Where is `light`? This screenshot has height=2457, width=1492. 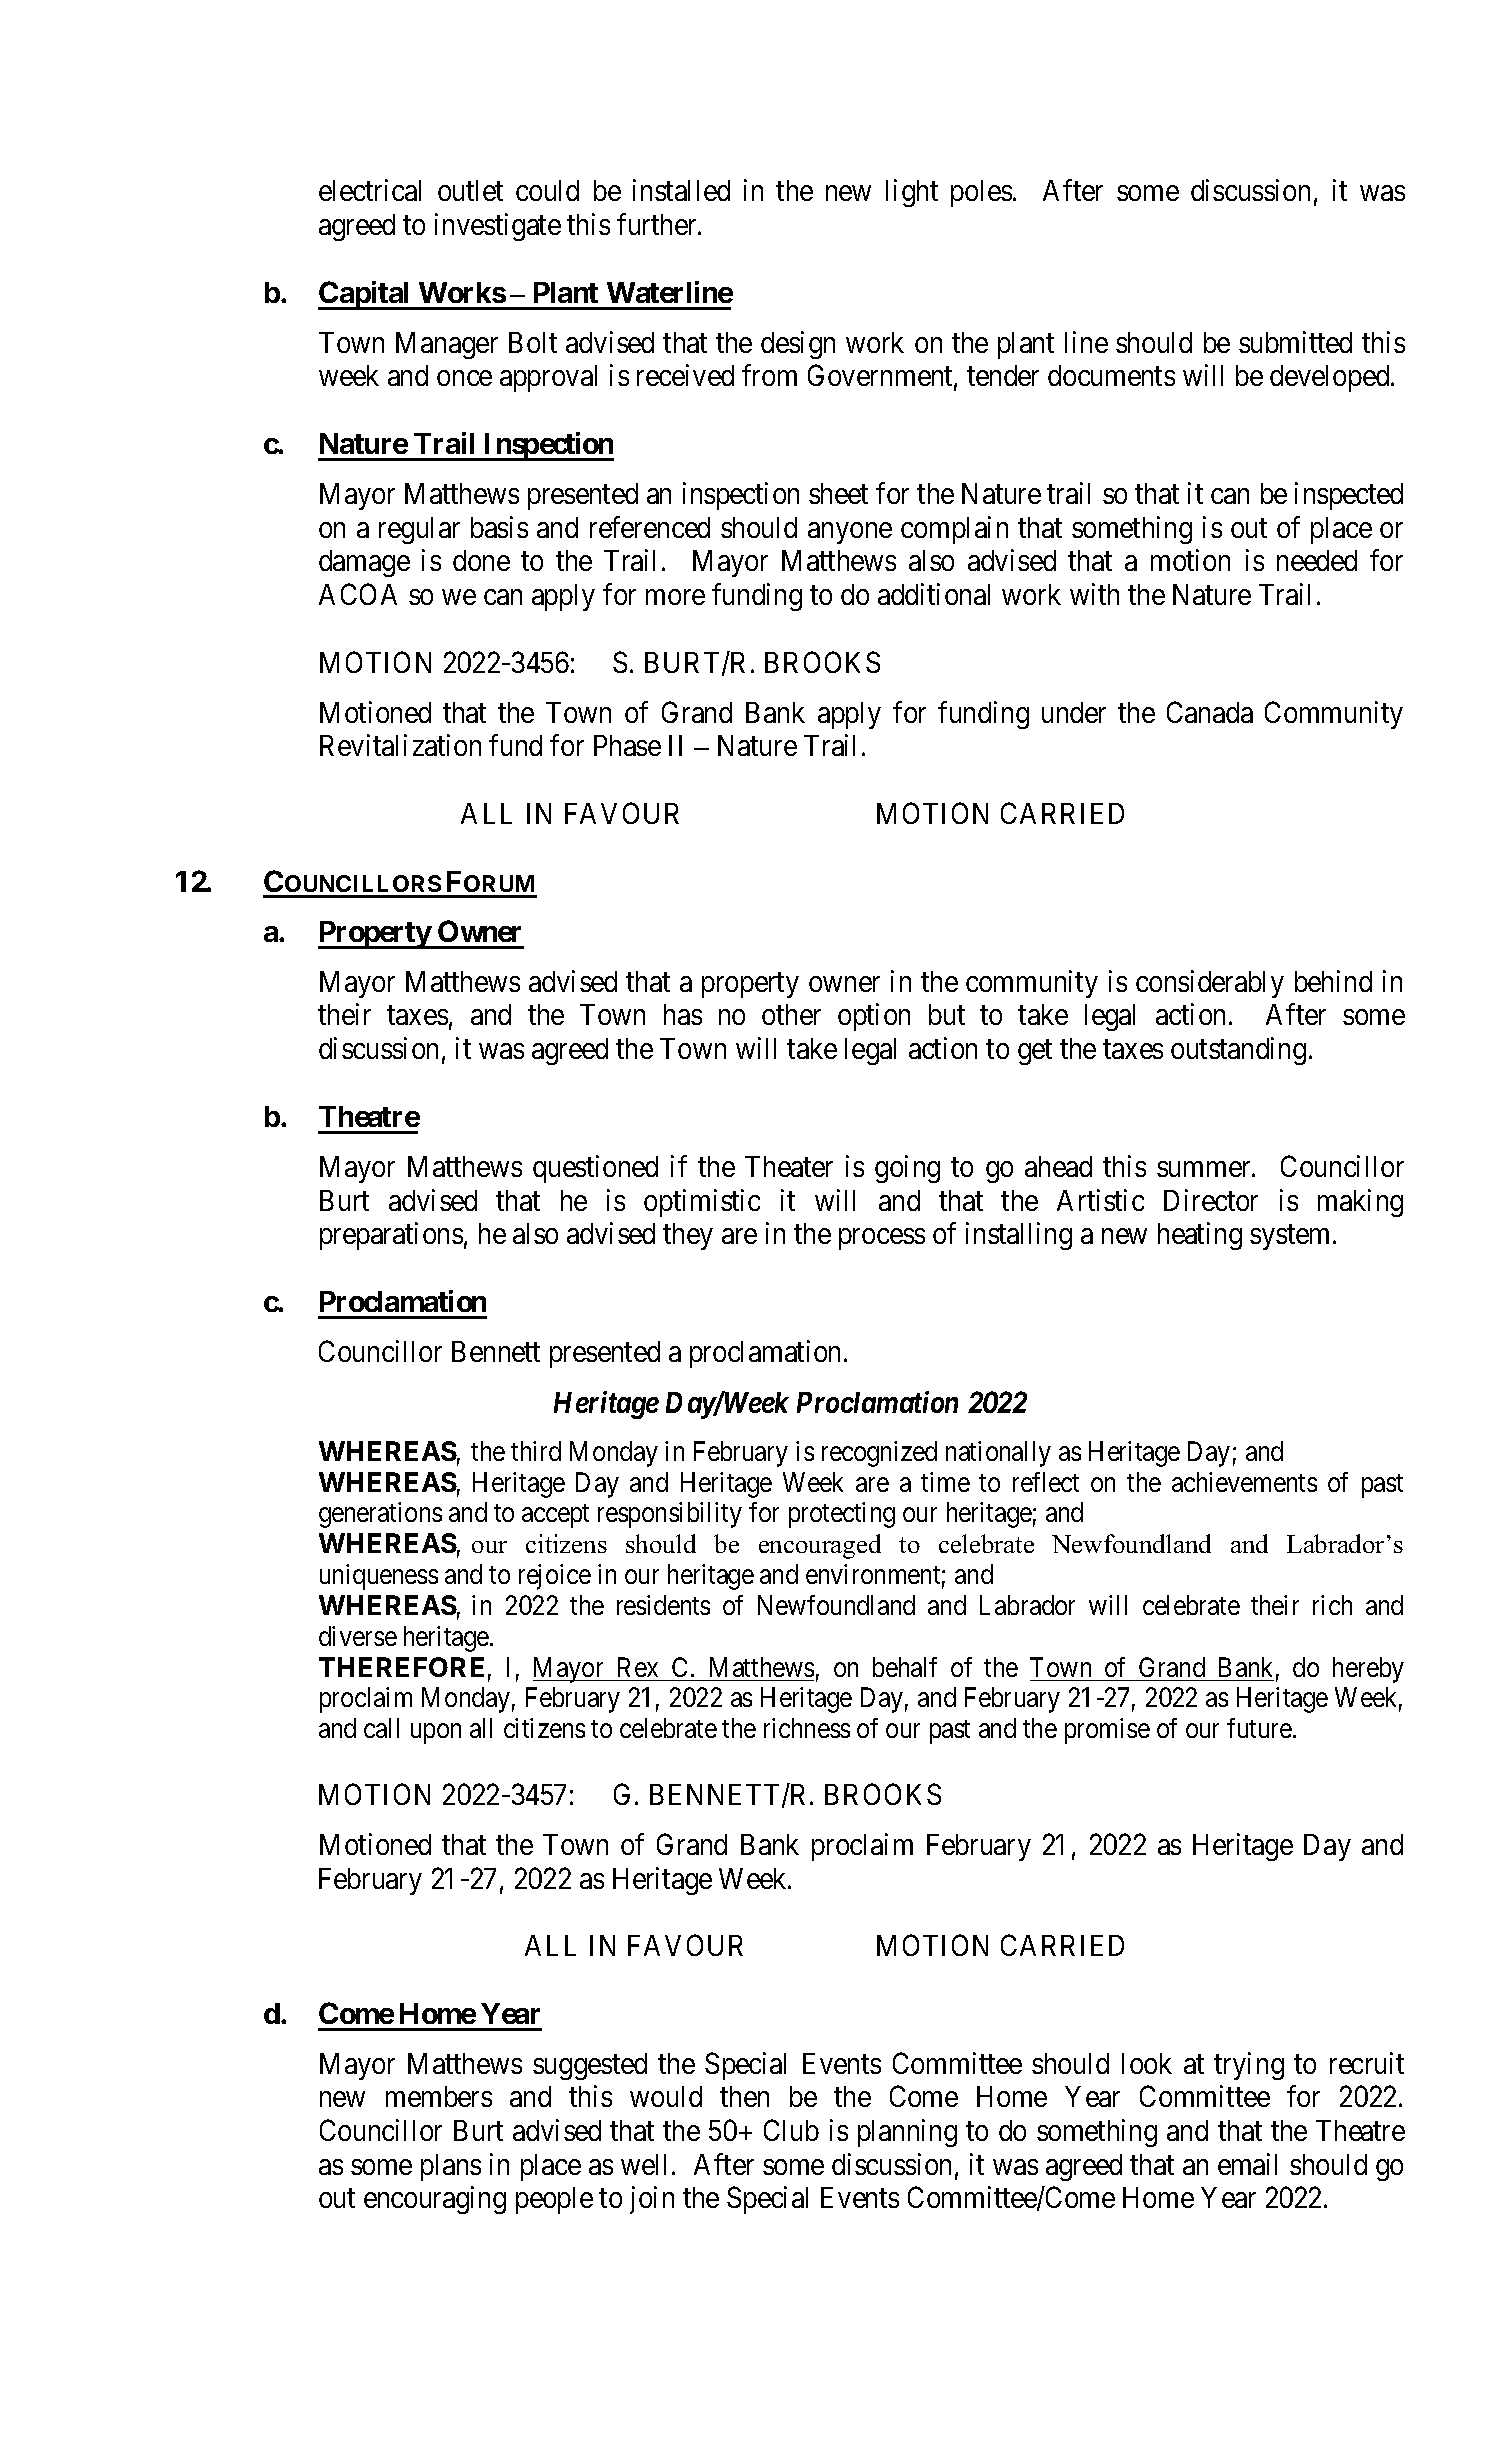 light is located at coordinates (912, 193).
